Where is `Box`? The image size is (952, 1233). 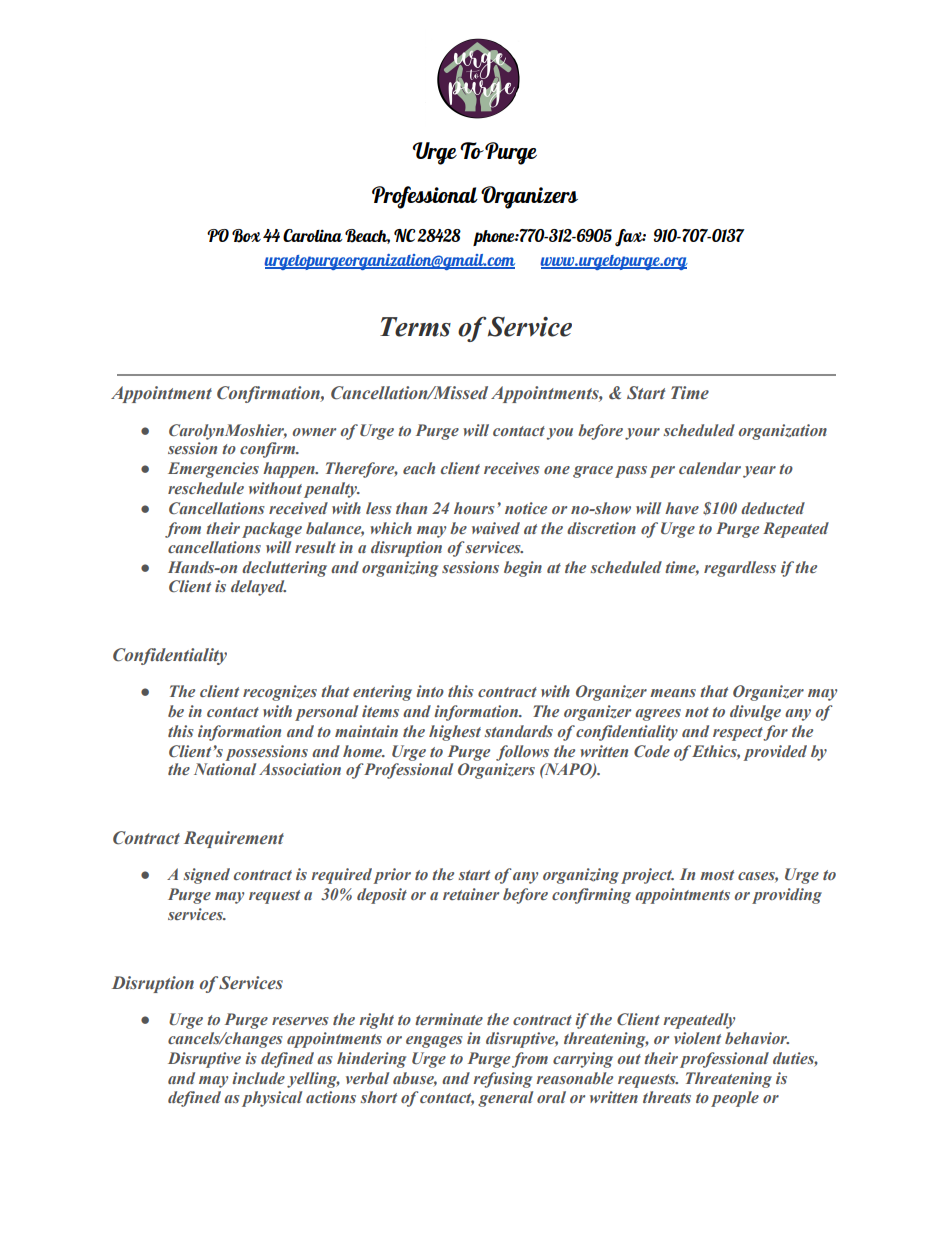 Box is located at coordinates (246, 236).
